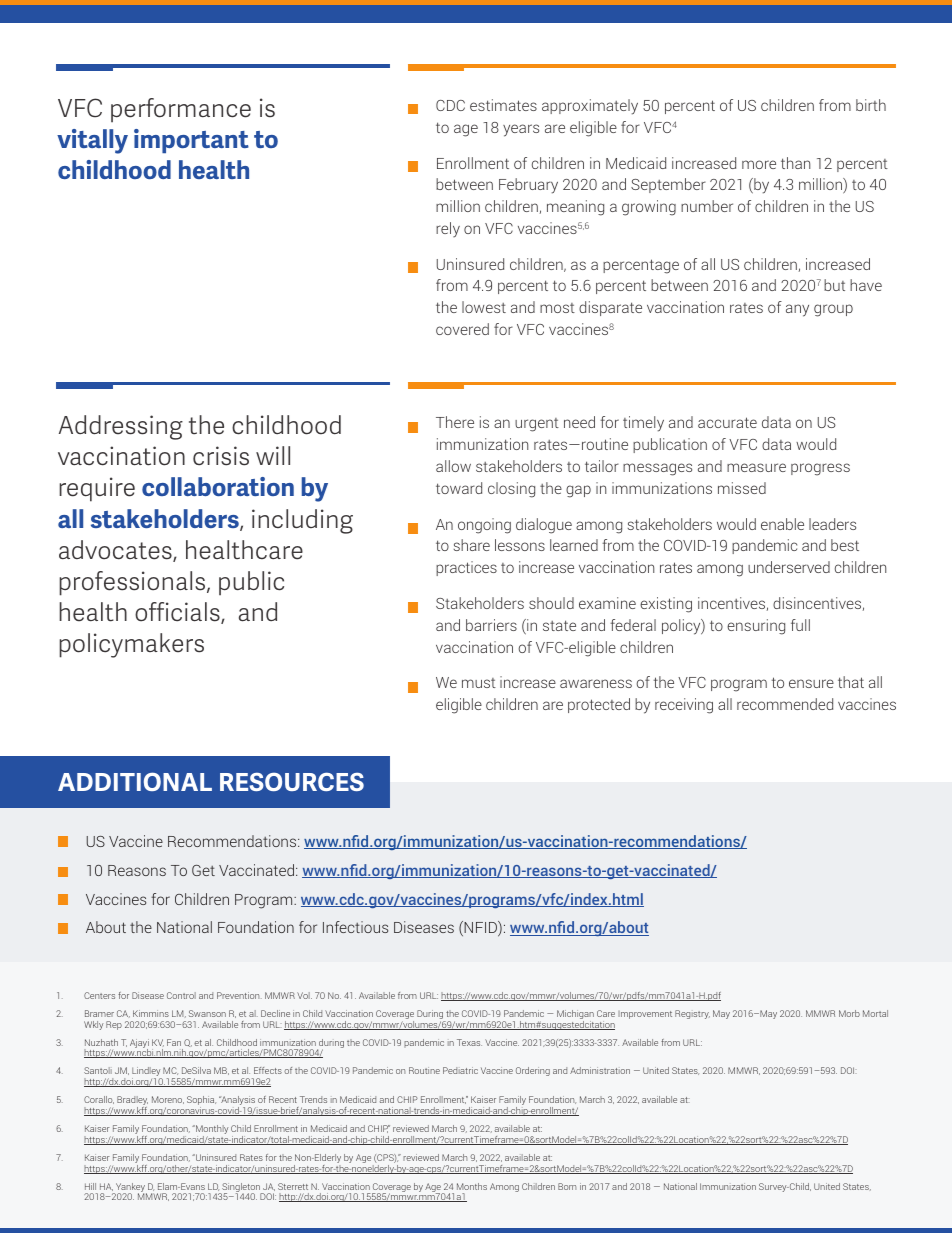 This page has width=952, height=1233. Describe the element at coordinates (181, 995) in the page. I see `Control` at that location.
